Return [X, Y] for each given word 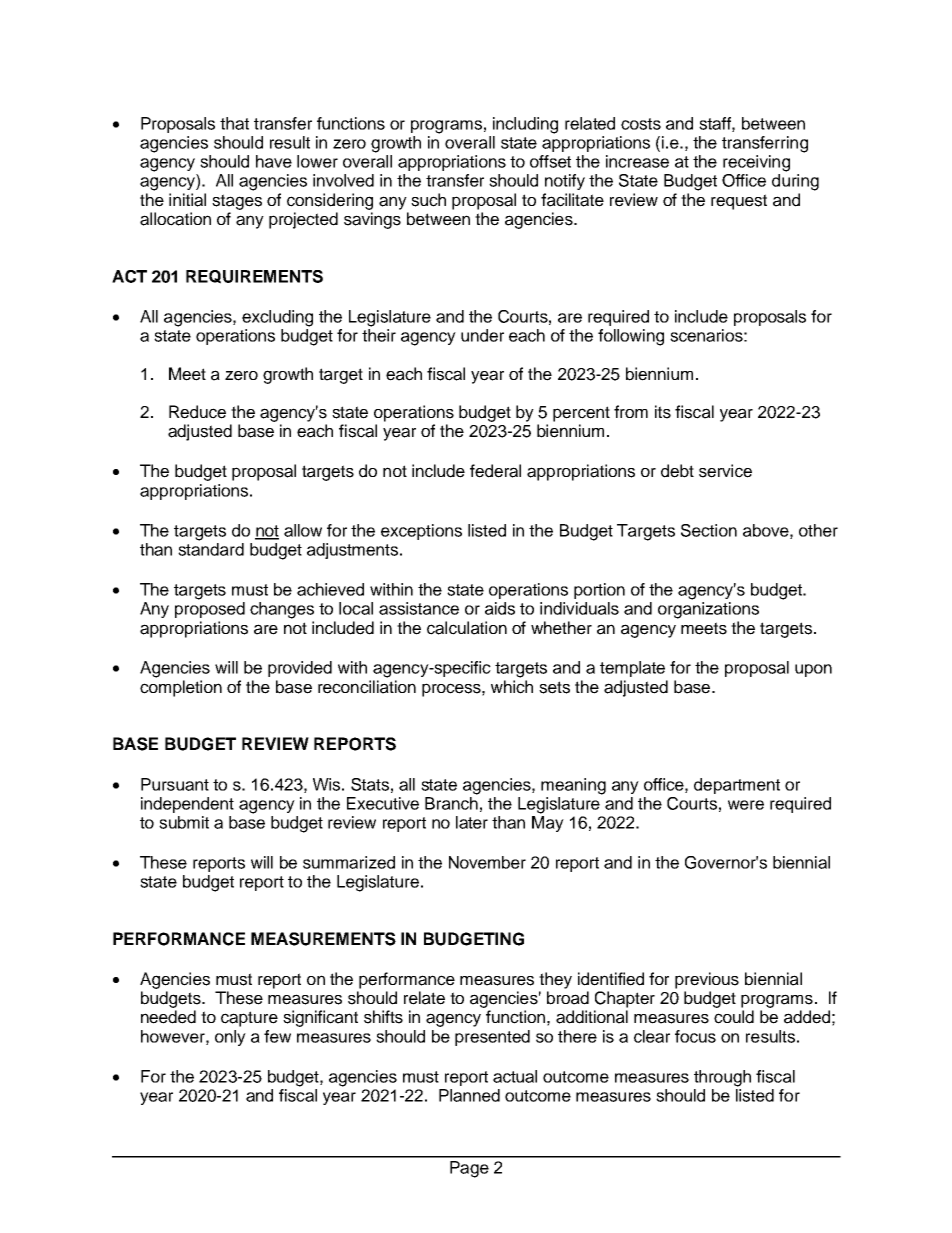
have [274, 161]
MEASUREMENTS [323, 939]
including [525, 125]
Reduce [197, 412]
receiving [756, 163]
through [722, 1078]
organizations [708, 610]
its [663, 412]
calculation [467, 628]
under [482, 335]
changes [282, 610]
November [487, 862]
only [230, 1038]
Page [469, 1169]
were [746, 805]
